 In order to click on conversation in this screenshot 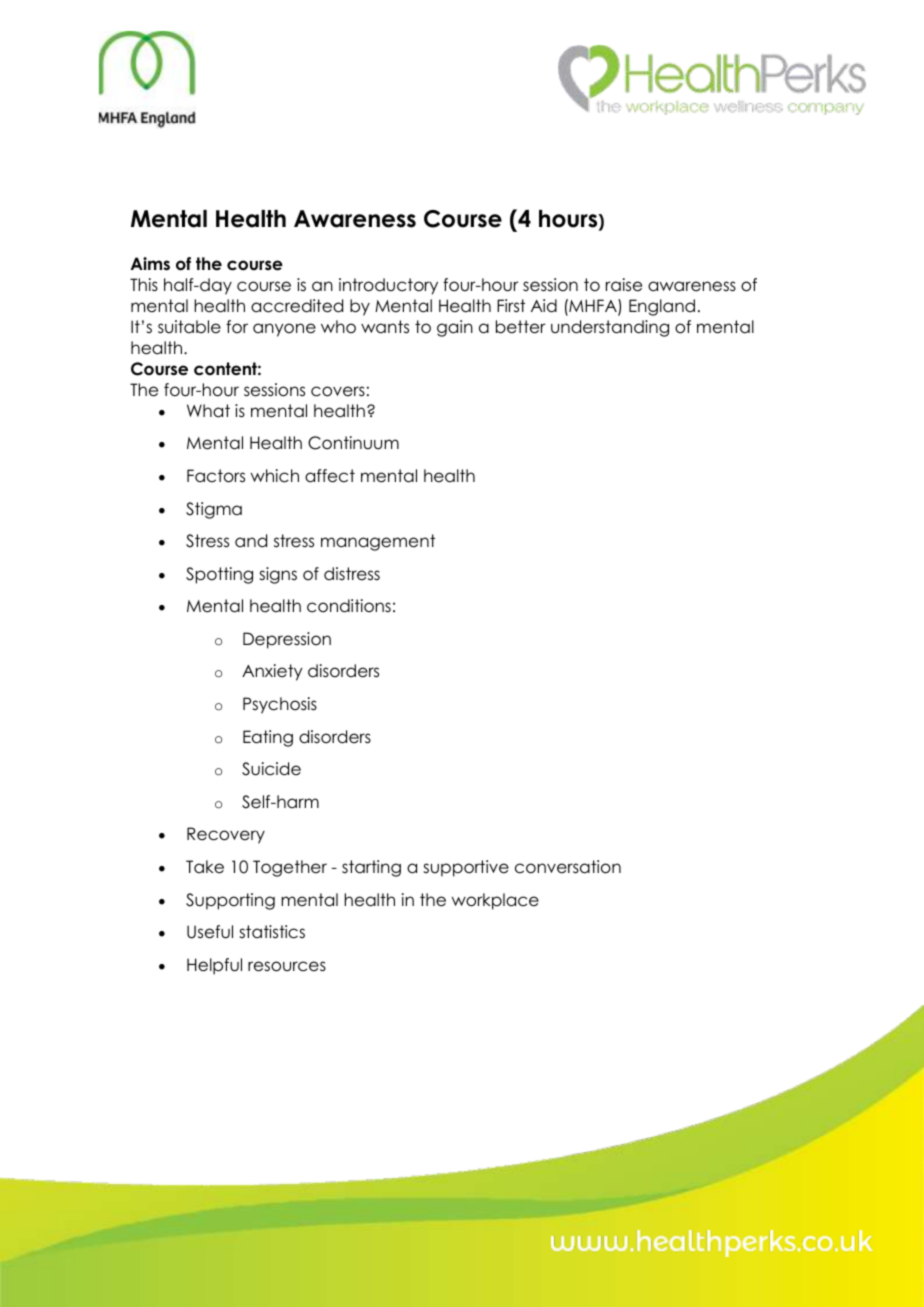, I will do `click(568, 867)`.
